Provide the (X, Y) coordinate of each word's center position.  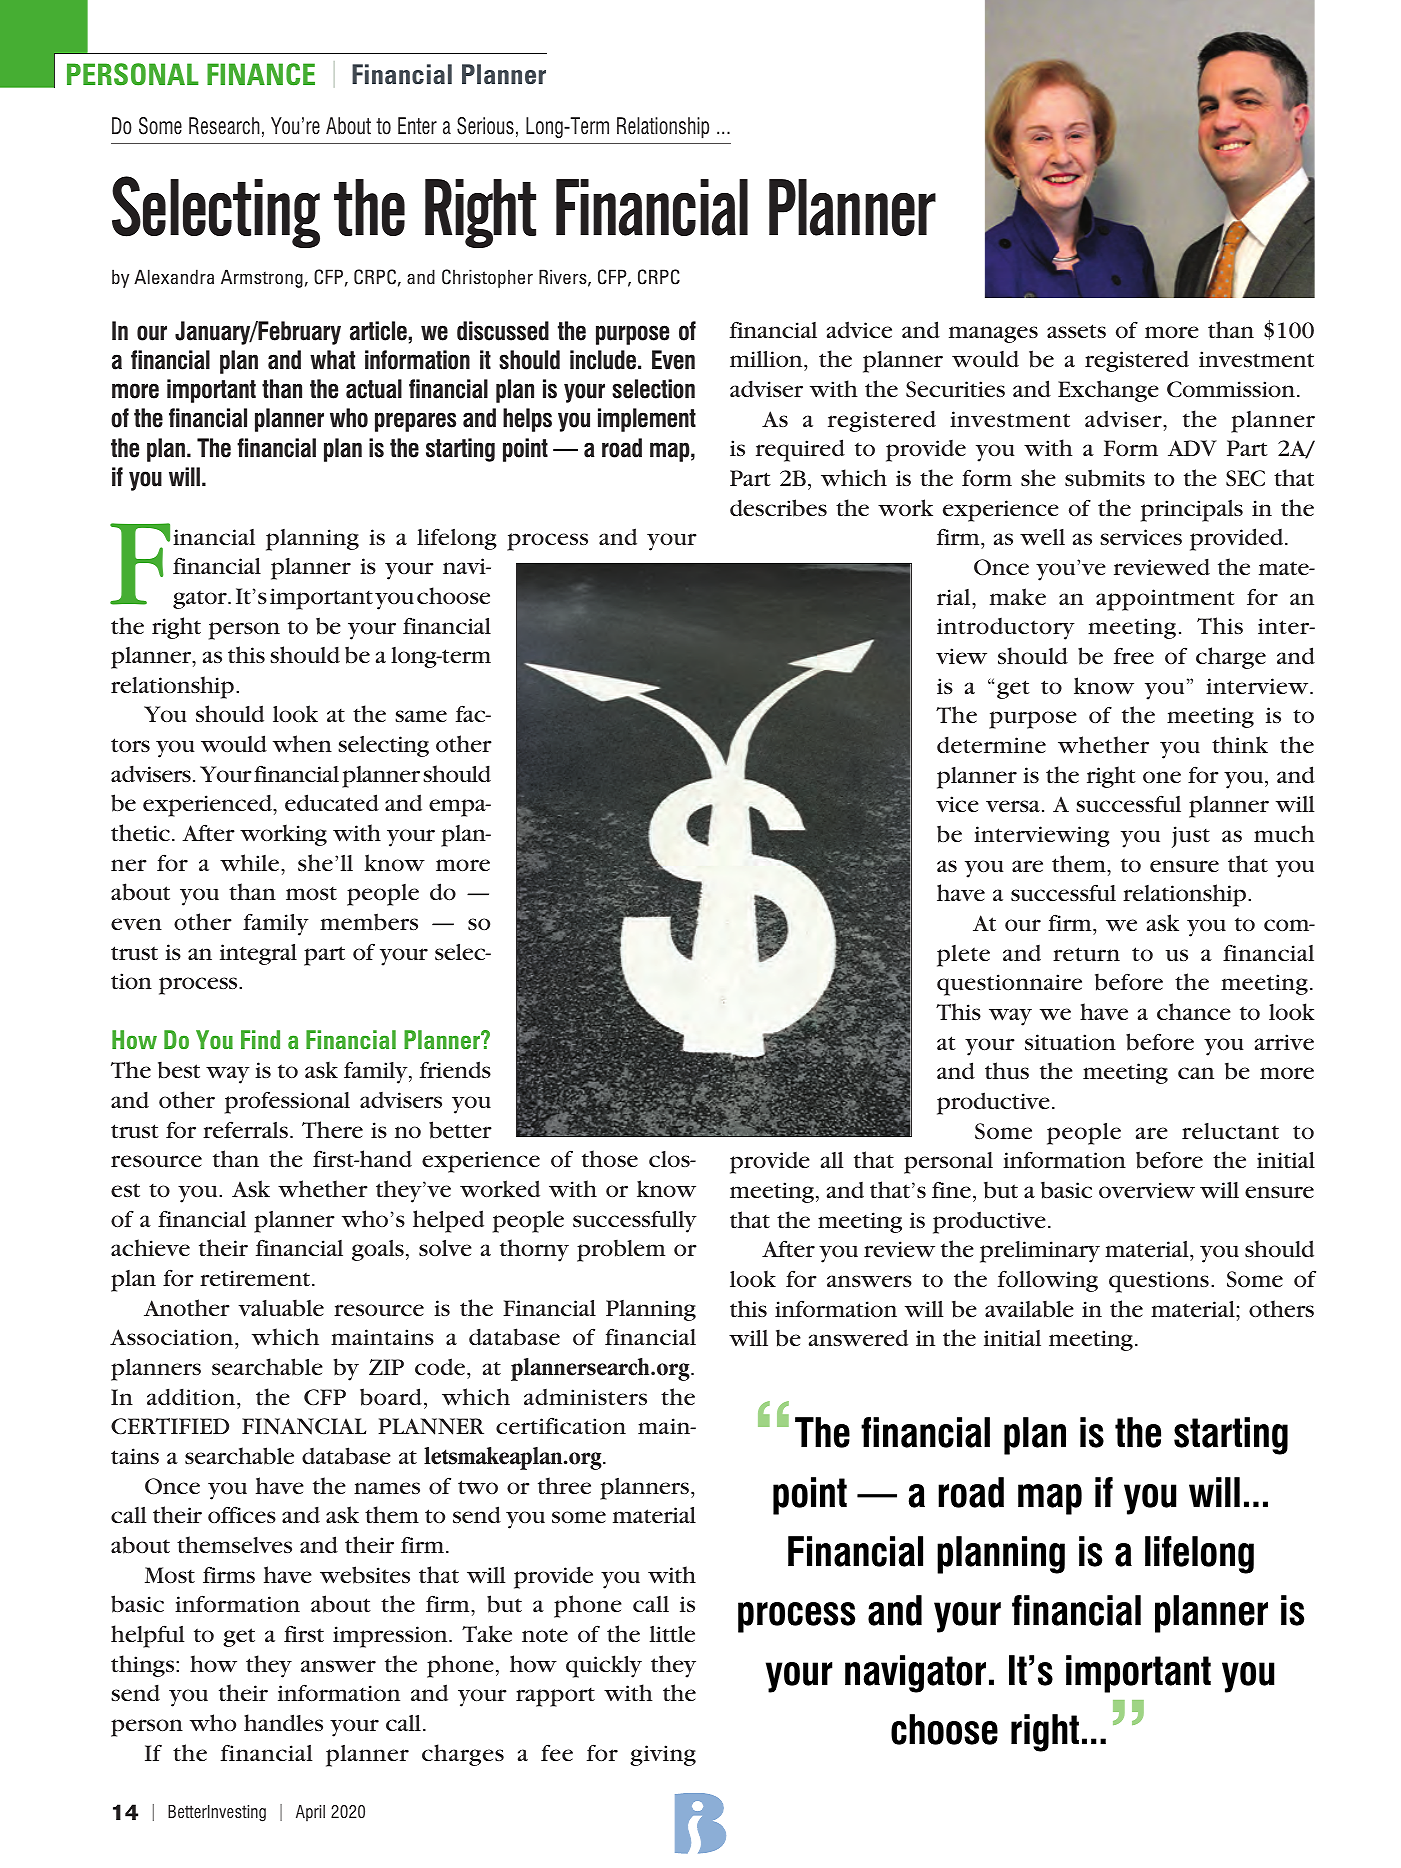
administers (585, 1397)
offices (242, 1514)
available (1029, 1309)
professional (287, 1102)
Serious (485, 126)
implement (647, 420)
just (1191, 837)
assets (1076, 331)
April (310, 1813)
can (1196, 1073)
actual (374, 389)
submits (1105, 478)
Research (224, 126)
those (610, 1158)
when (302, 743)
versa (1013, 806)
